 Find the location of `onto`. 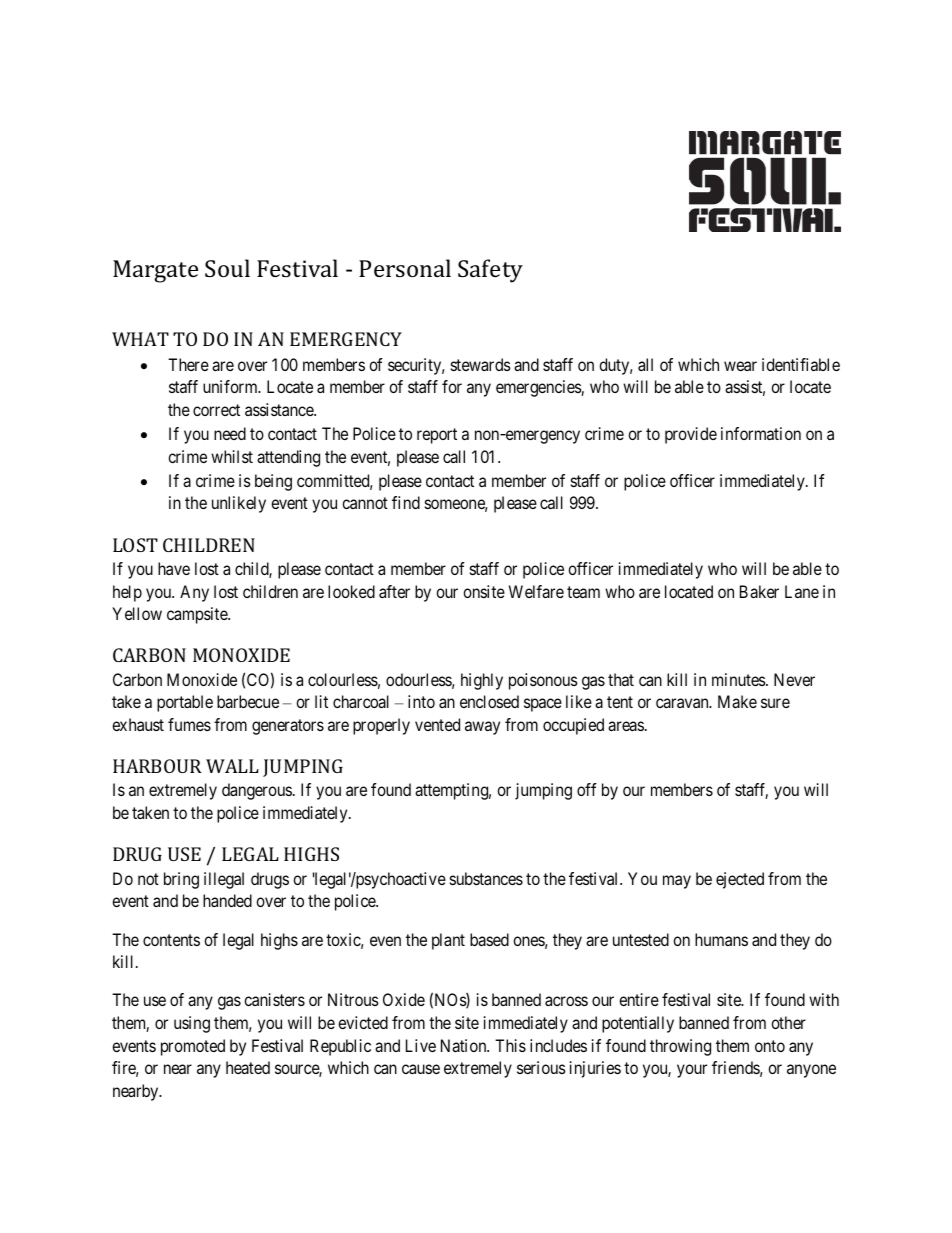

onto is located at coordinates (770, 1046).
